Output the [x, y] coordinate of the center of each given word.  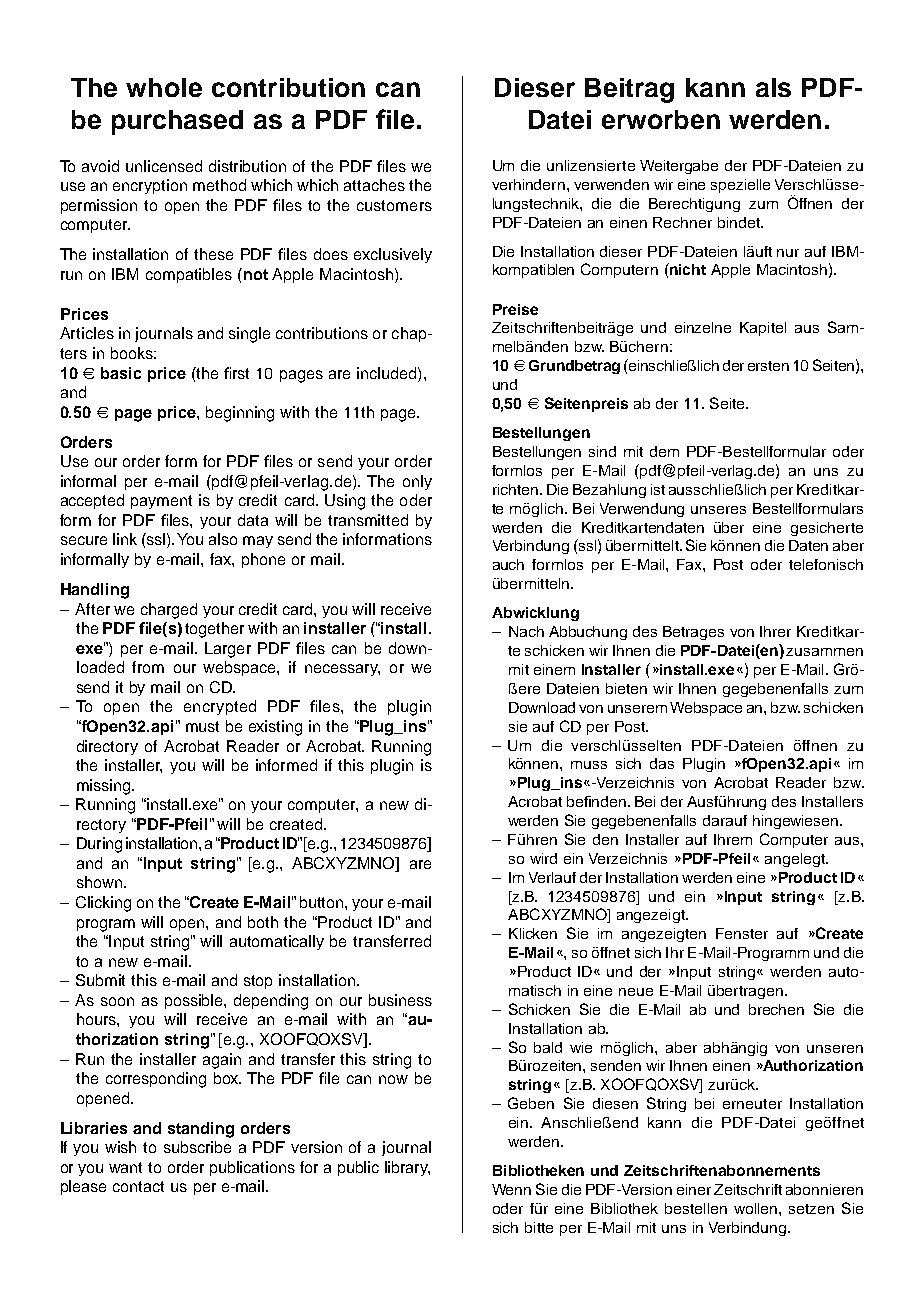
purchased [177, 122]
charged [169, 611]
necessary [342, 670]
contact [138, 1186]
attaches [374, 185]
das [662, 763]
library [407, 1168]
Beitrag [629, 90]
